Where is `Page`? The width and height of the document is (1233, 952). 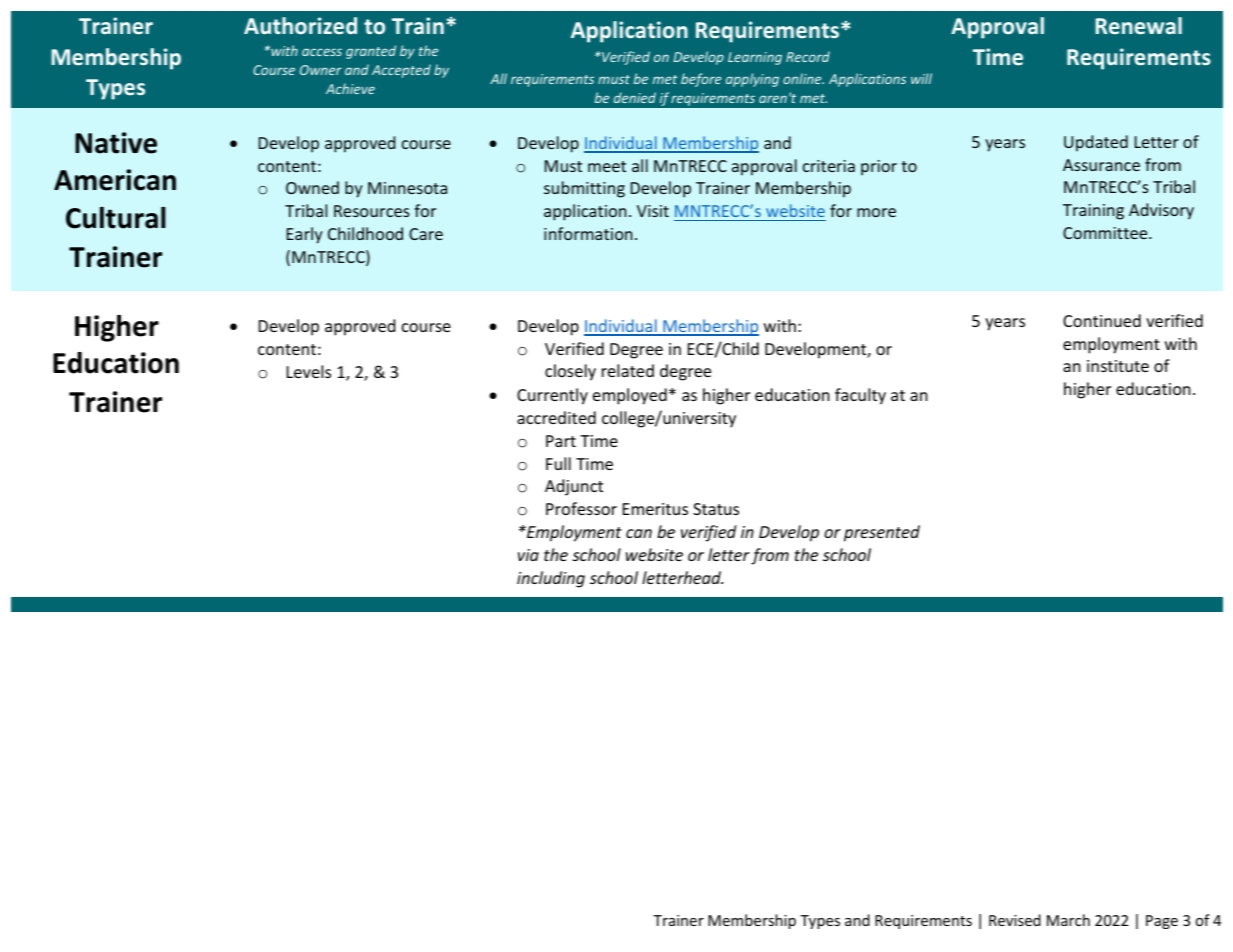 Page is located at coordinates (1162, 922).
